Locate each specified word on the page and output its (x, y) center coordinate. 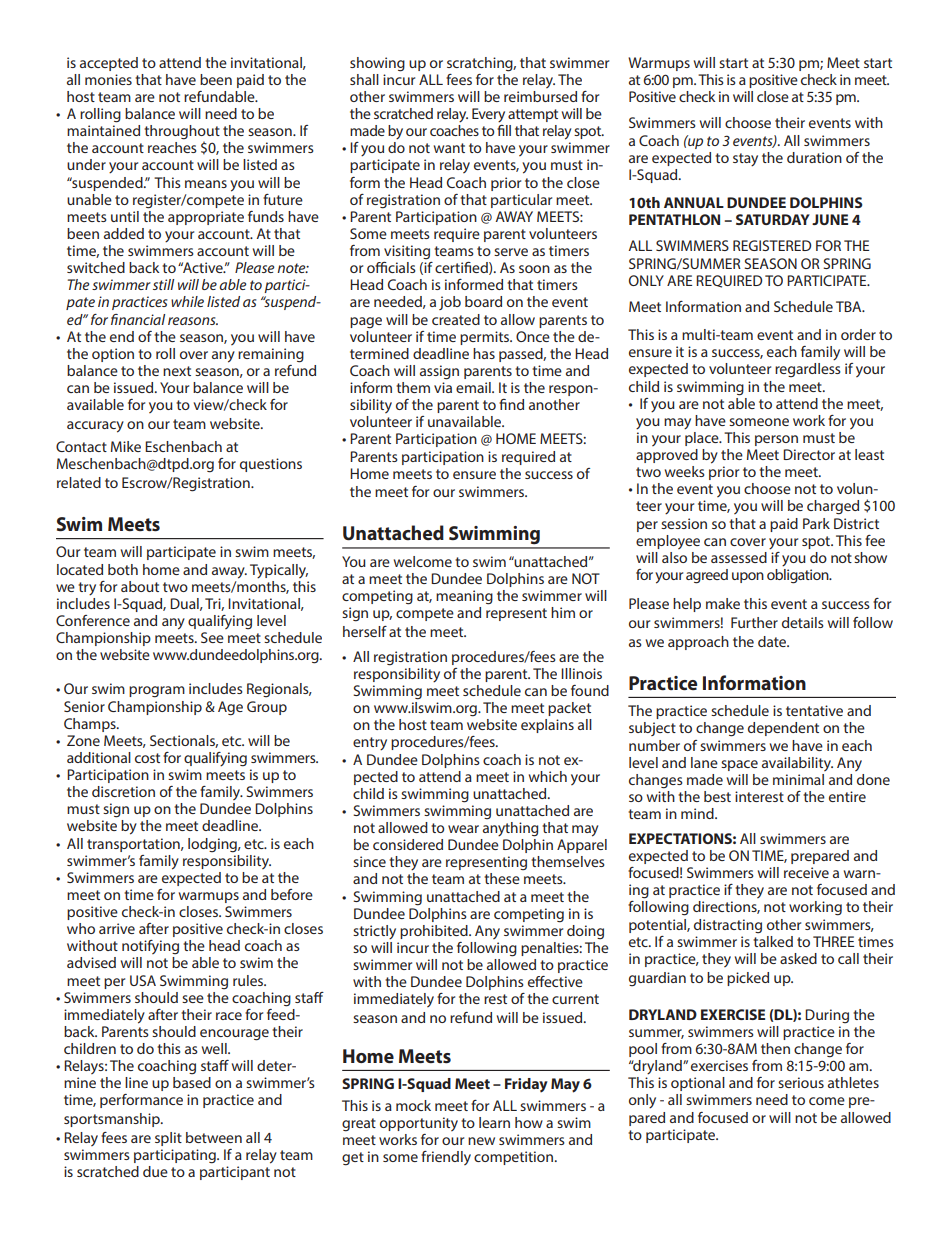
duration (814, 157)
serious (801, 1082)
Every (488, 115)
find (511, 404)
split (168, 1139)
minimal (798, 779)
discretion (123, 791)
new (481, 1141)
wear (463, 829)
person (776, 440)
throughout (182, 133)
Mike (126, 446)
